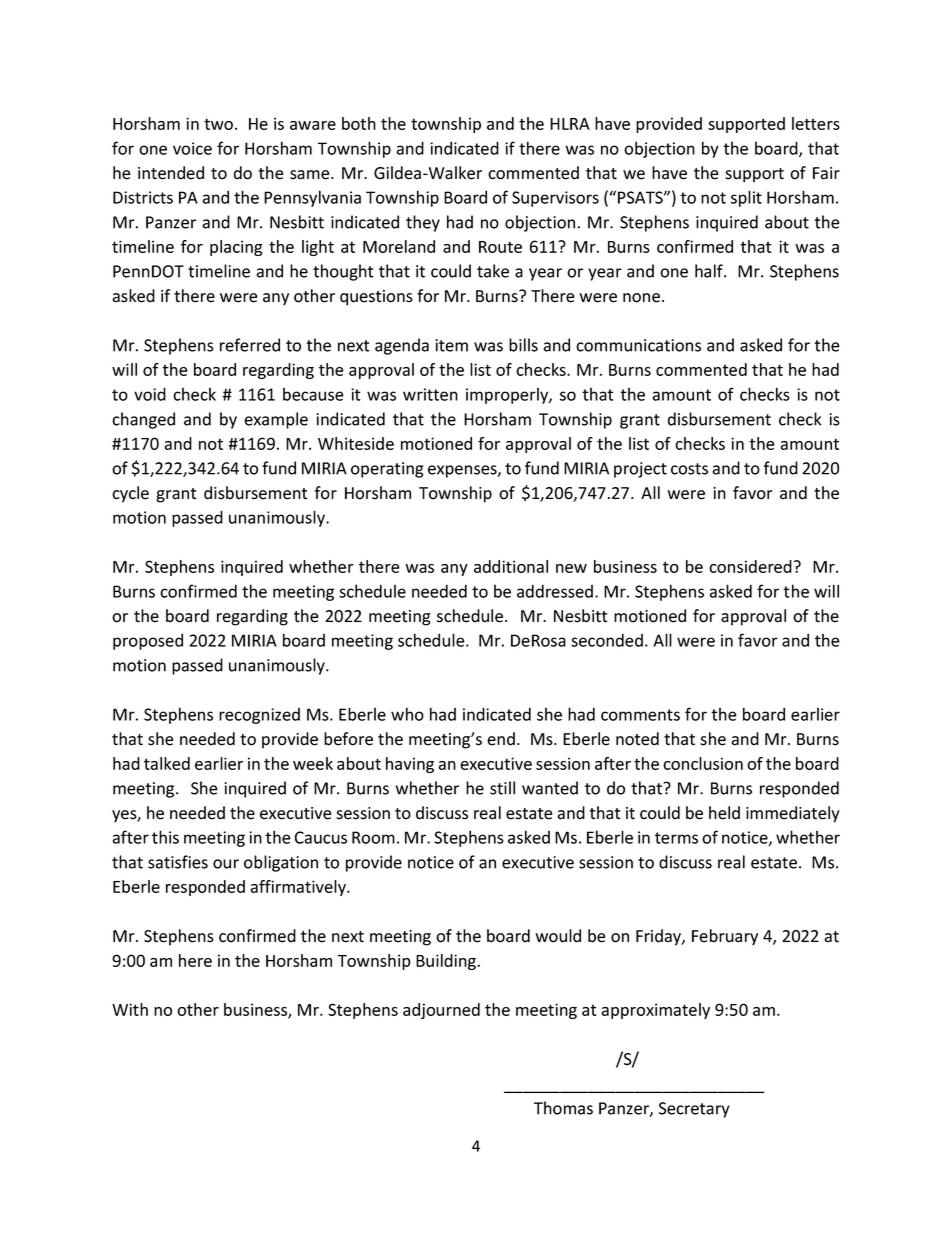 The width and height of the screenshot is (952, 1233). What do you see at coordinates (563, 1108) in the screenshot?
I see `Thomas` at bounding box center [563, 1108].
